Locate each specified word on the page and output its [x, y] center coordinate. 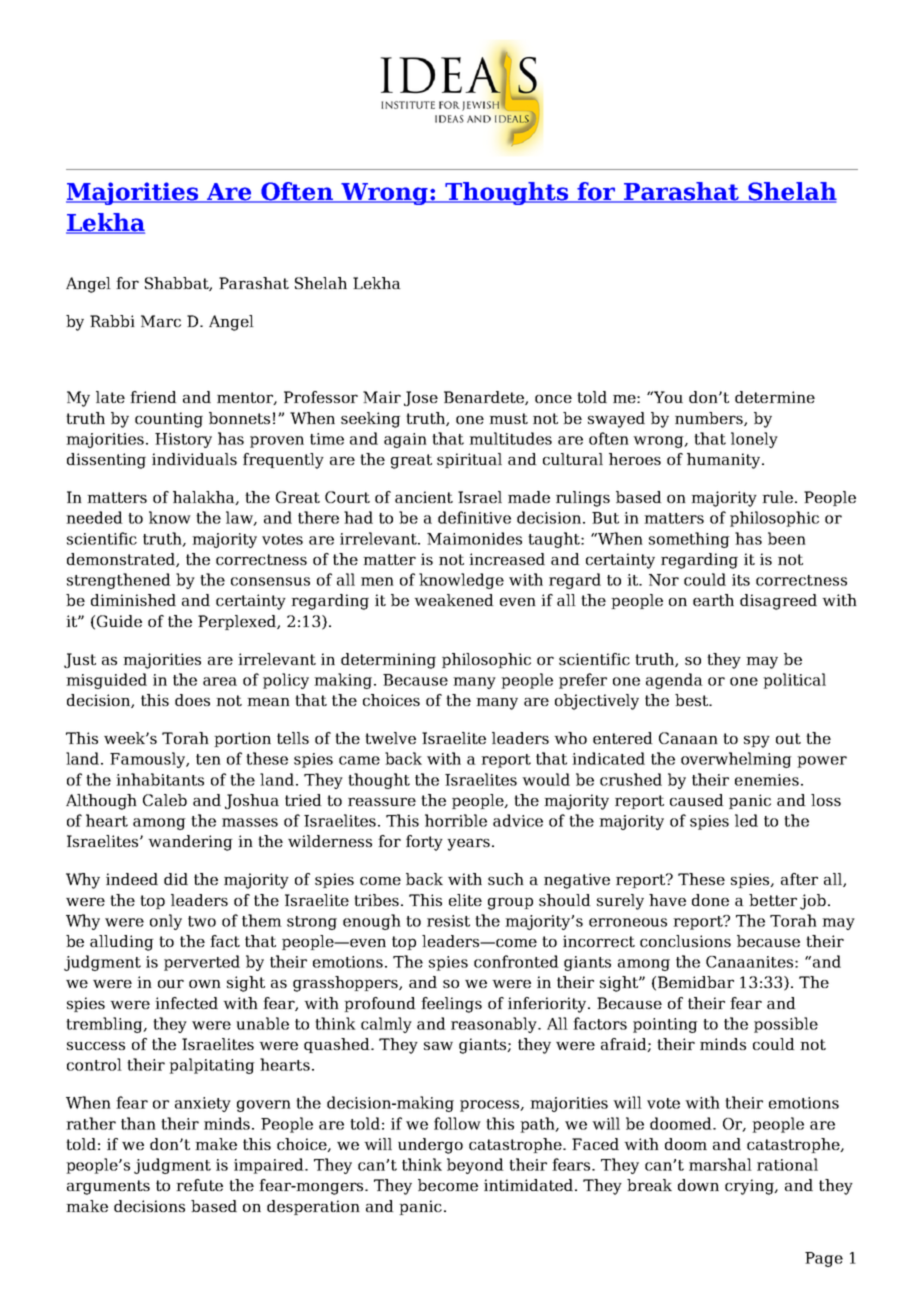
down [698, 1185]
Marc [161, 321]
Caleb [165, 800]
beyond [475, 1166]
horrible [456, 820]
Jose [421, 398]
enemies [767, 780]
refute [199, 1185]
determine [775, 397]
